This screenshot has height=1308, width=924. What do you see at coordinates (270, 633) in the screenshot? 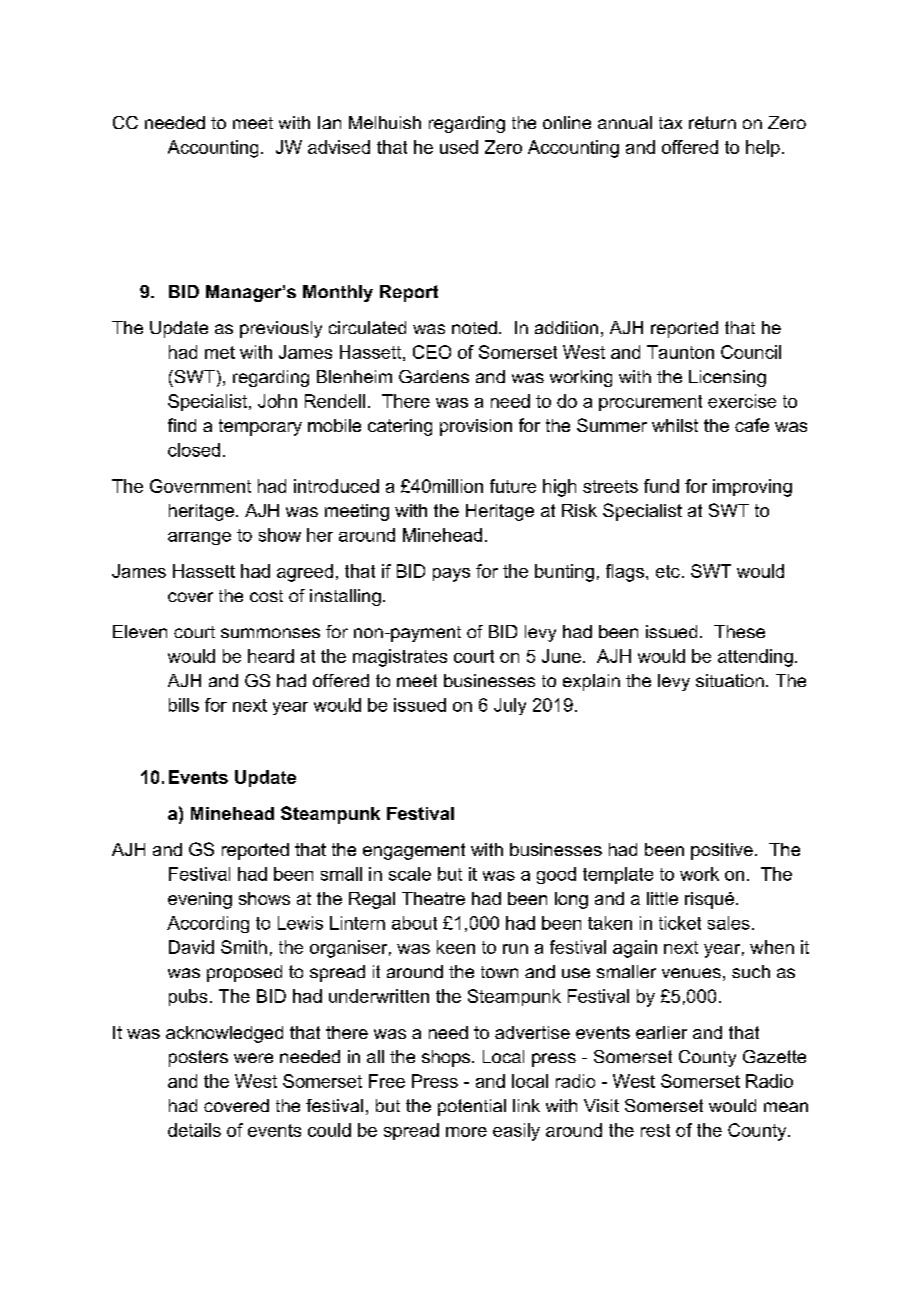
I see `summonses` at bounding box center [270, 633].
